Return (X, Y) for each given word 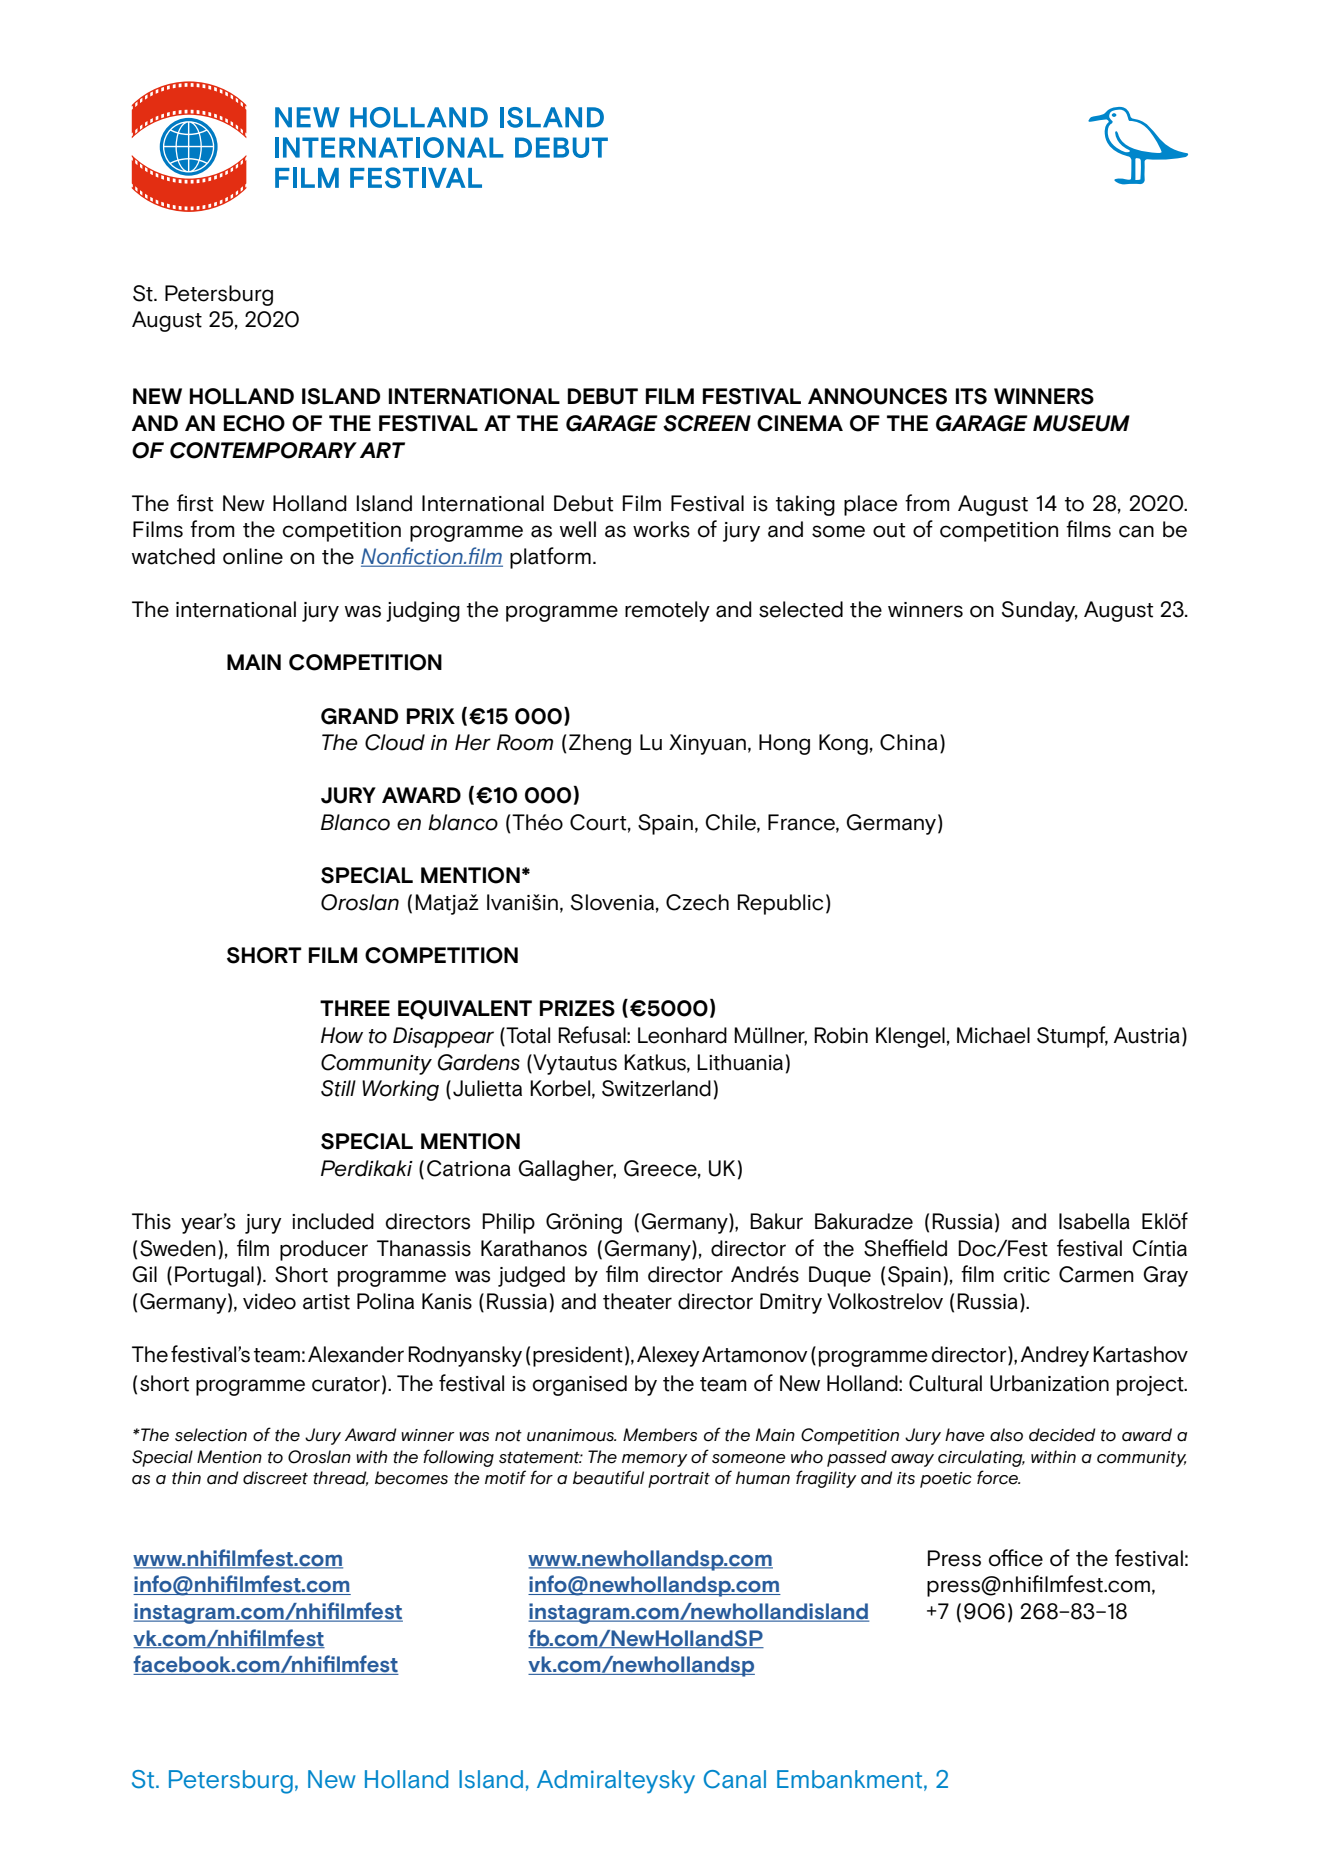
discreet (275, 1478)
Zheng (600, 744)
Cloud (395, 742)
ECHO (254, 423)
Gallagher (567, 1170)
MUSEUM (1081, 423)
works (661, 529)
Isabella (1094, 1221)
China (909, 742)
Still (338, 1088)
